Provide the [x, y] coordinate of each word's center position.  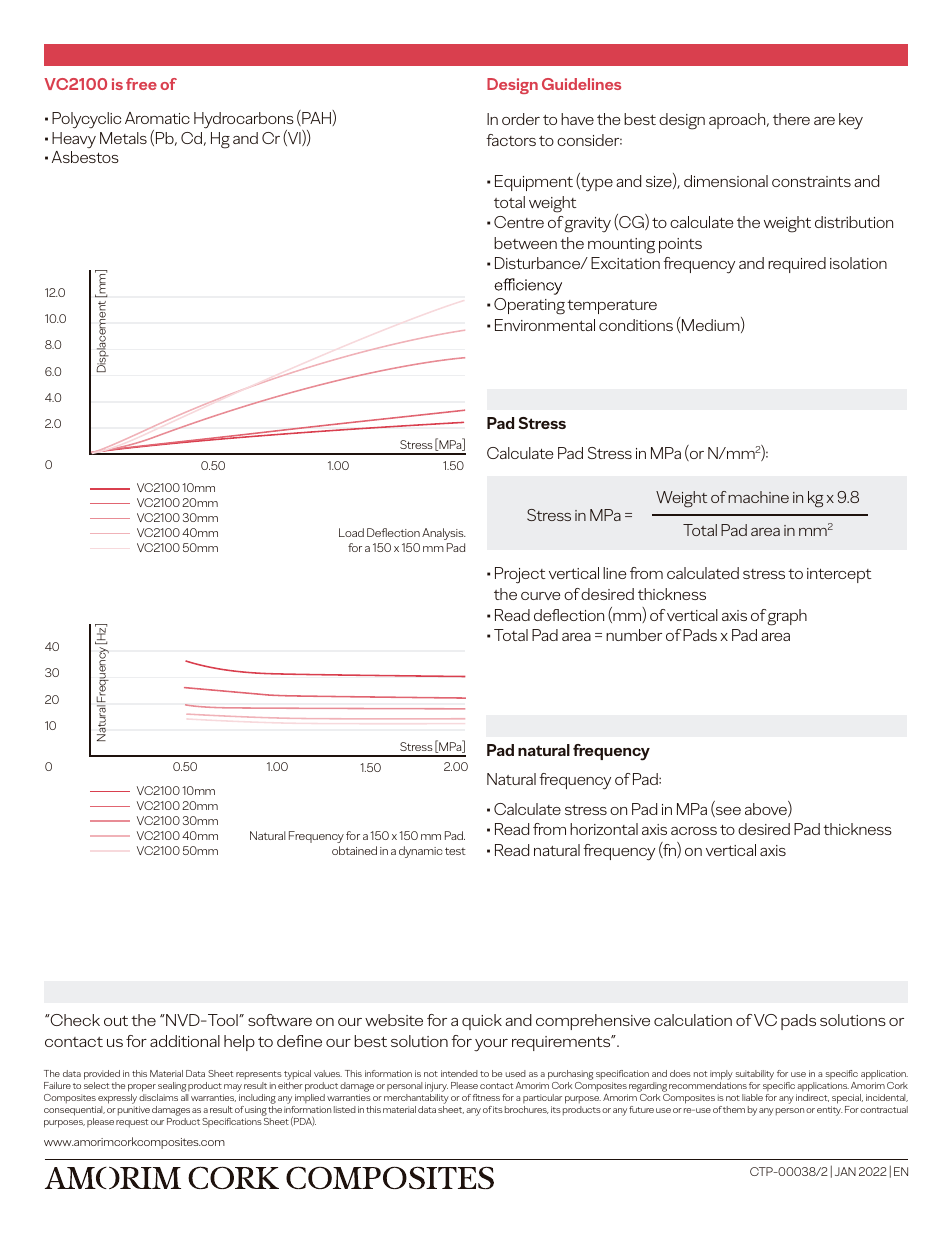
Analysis [444, 534]
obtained [354, 850]
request [132, 1123]
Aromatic [157, 118]
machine [758, 497]
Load [351, 532]
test [455, 851]
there [791, 119]
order [521, 119]
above [767, 809]
